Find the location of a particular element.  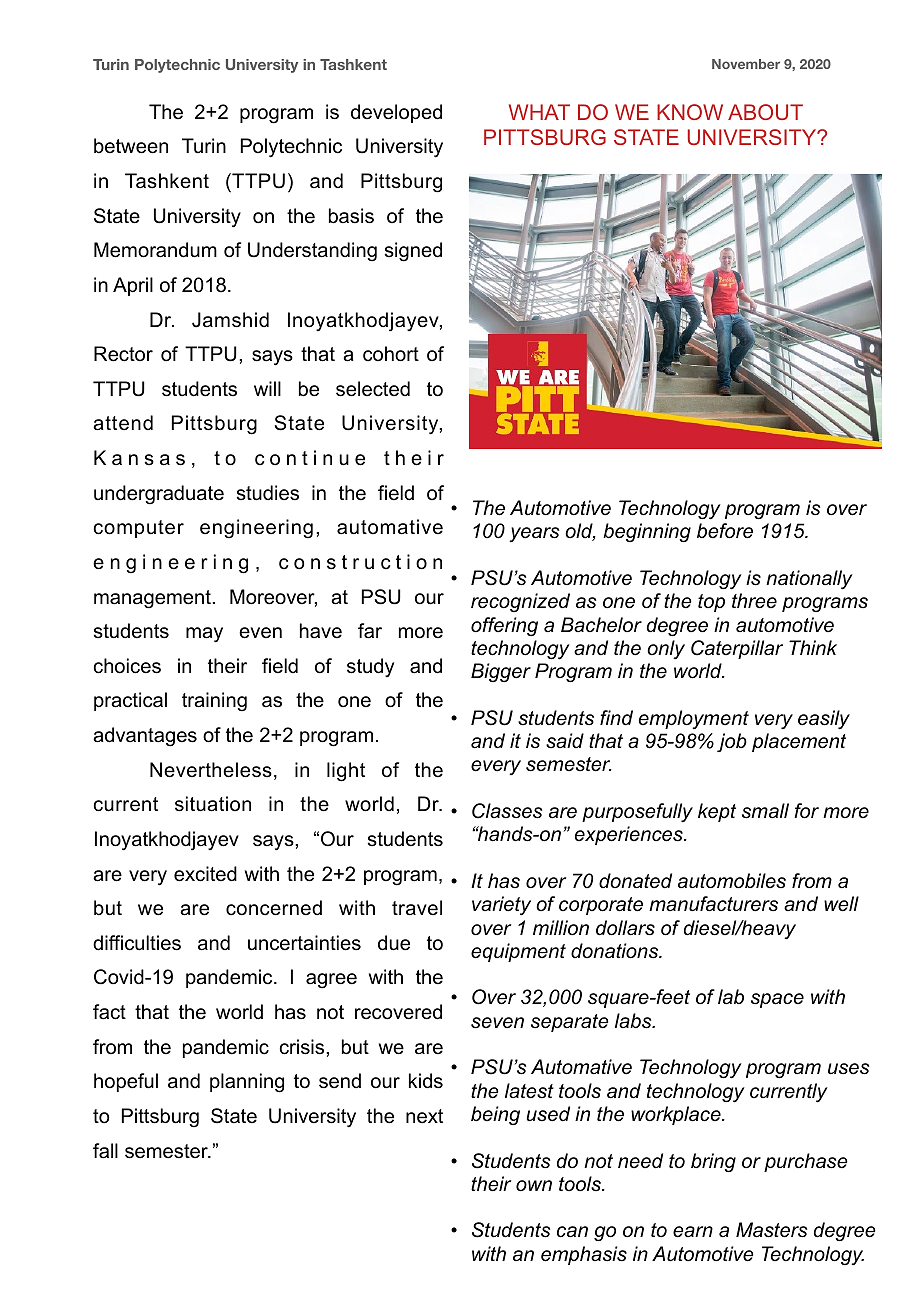

ABOUT is located at coordinates (765, 112).
